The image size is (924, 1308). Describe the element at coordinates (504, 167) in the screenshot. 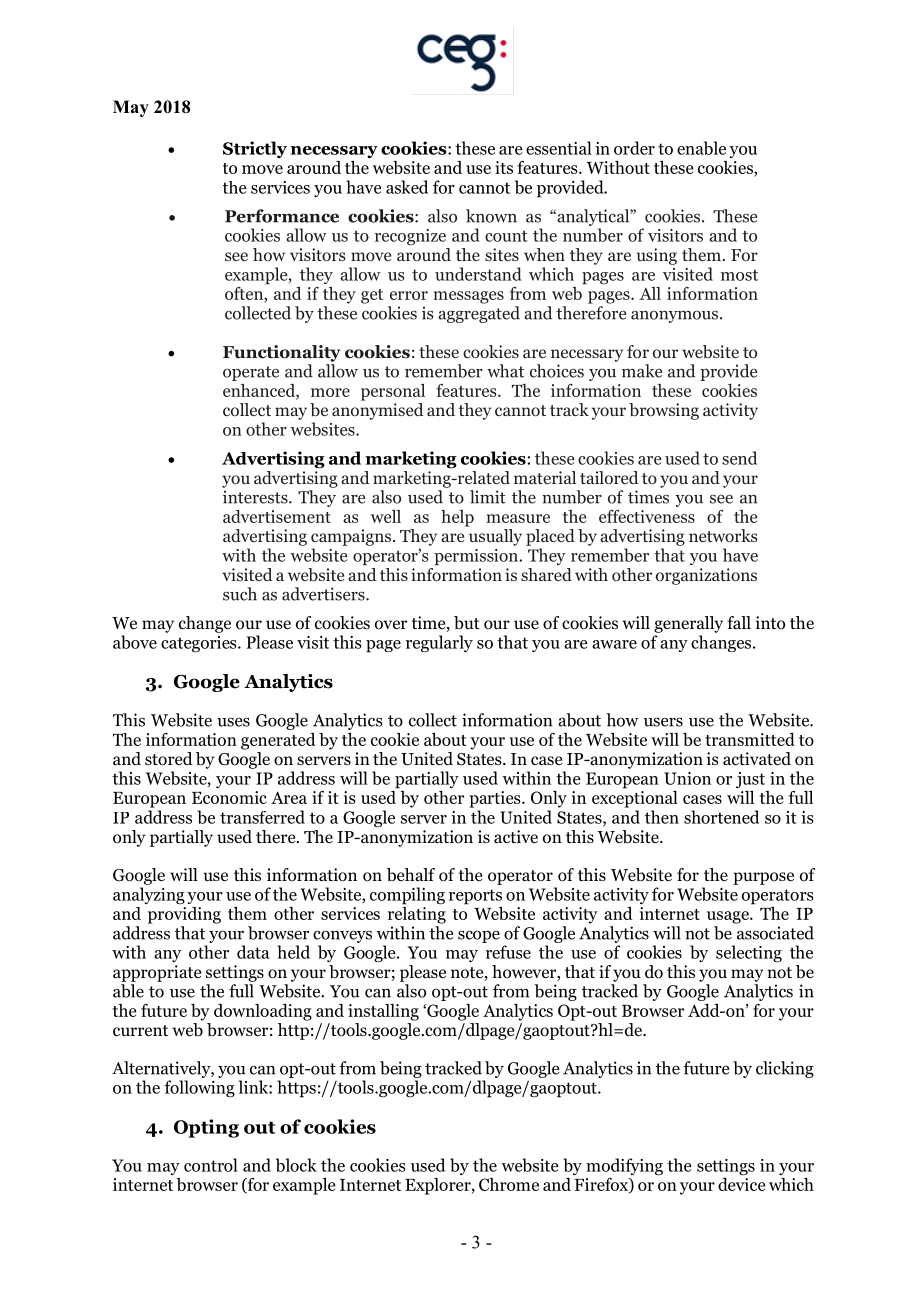

I see `its` at that location.
